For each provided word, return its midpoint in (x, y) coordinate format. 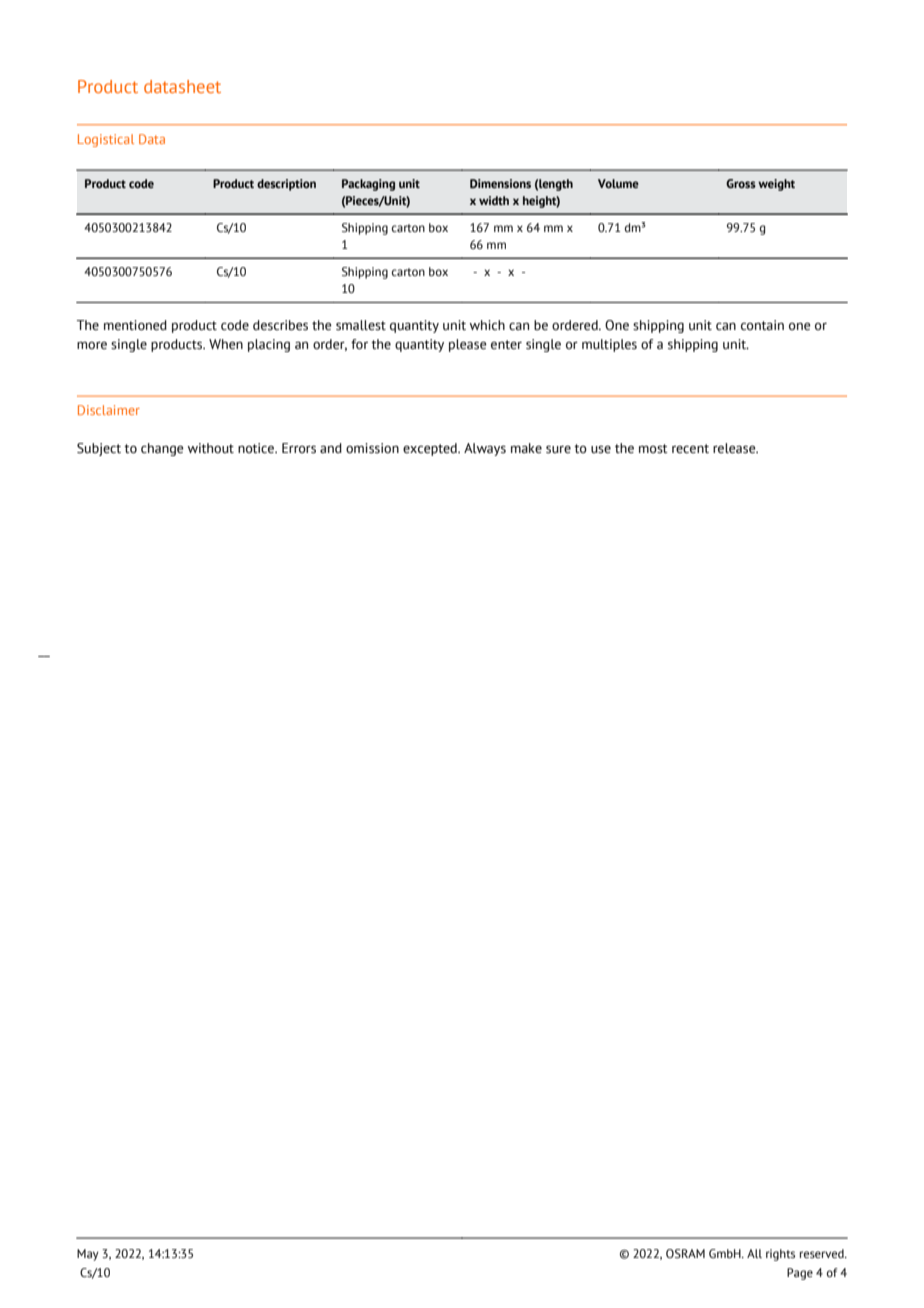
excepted (431, 449)
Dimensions (500, 183)
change (162, 449)
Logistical (106, 140)
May (88, 1255)
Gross (741, 183)
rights (780, 1255)
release (735, 448)
